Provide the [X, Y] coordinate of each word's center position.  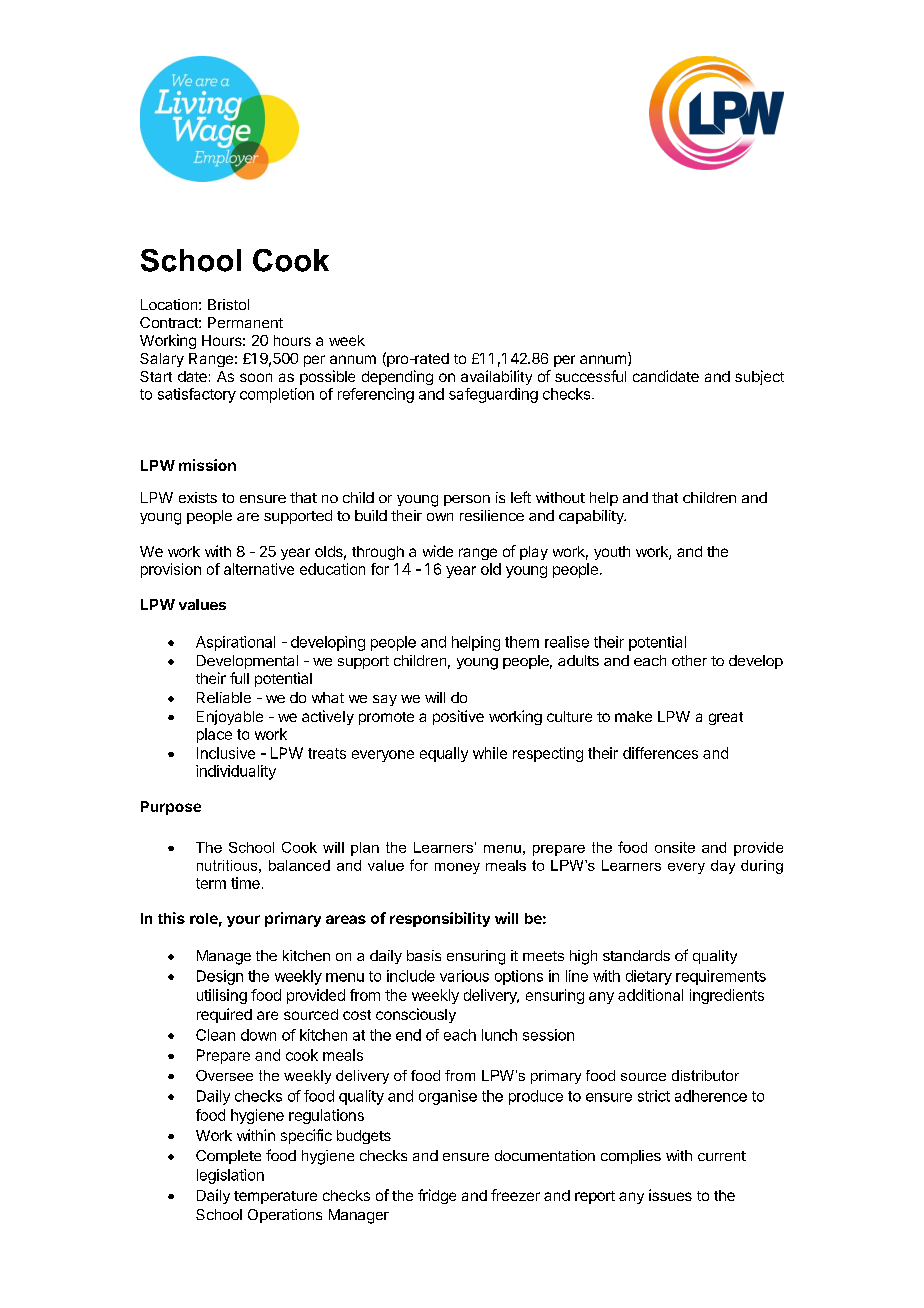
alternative [259, 569]
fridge [437, 1196]
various [464, 976]
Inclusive [226, 753]
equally [444, 754]
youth [612, 553]
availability [496, 377]
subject [759, 377]
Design [220, 977]
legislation [230, 1176]
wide [438, 551]
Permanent [245, 322]
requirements [721, 977]
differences [660, 753]
